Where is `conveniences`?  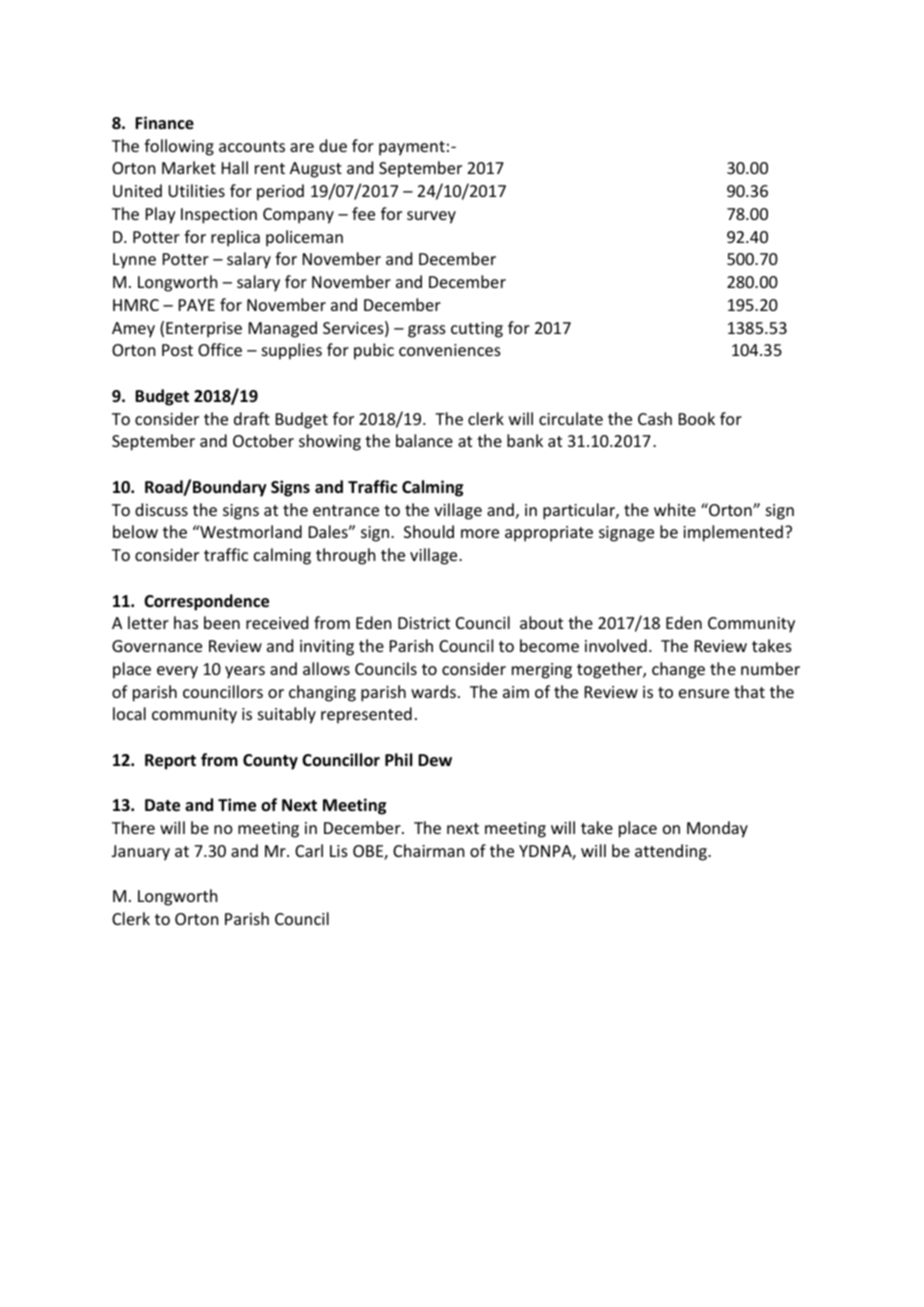 conveniences is located at coordinates (450, 350).
